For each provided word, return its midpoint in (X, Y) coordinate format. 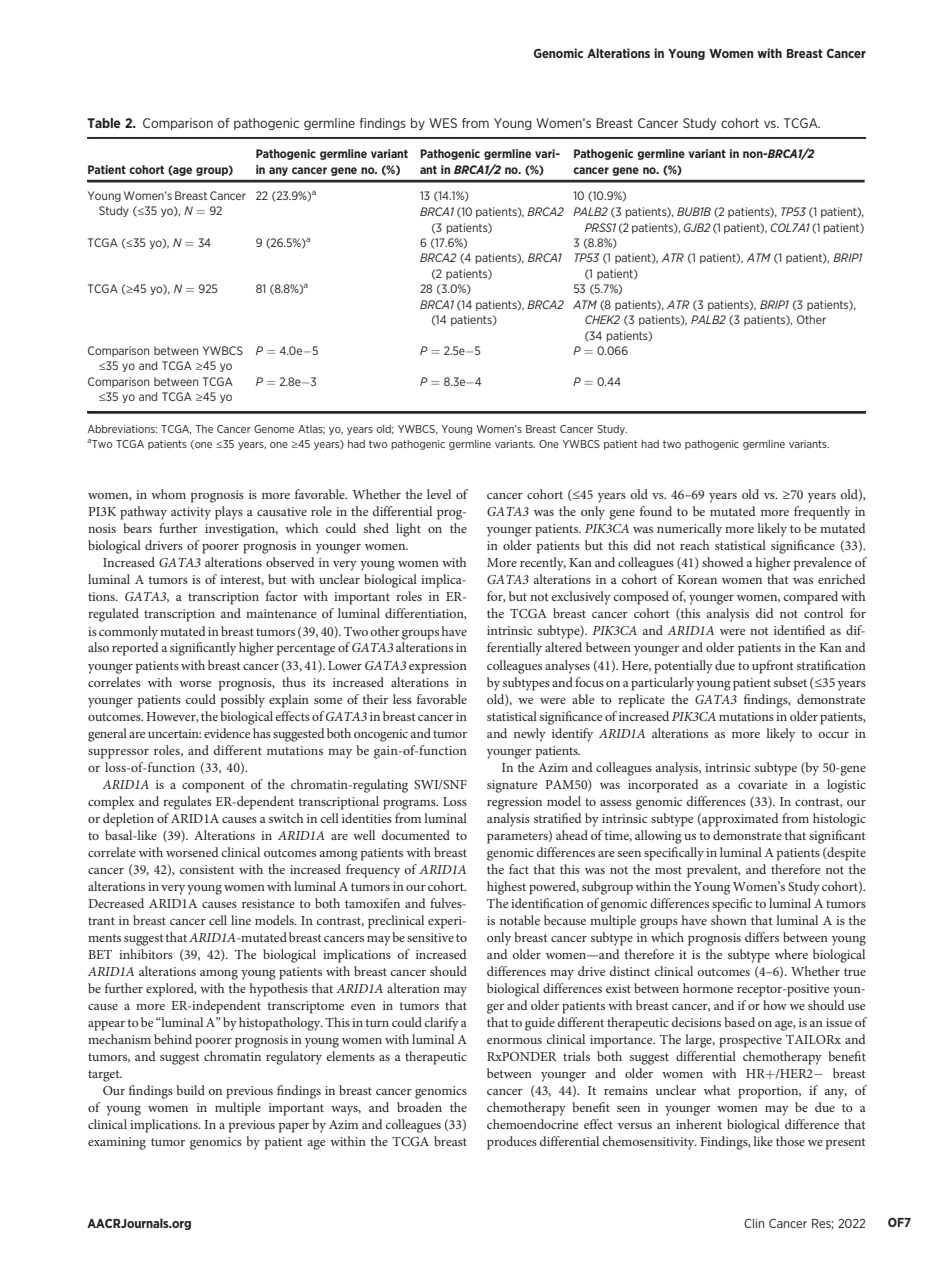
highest (506, 888)
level (439, 494)
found (656, 511)
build (190, 1090)
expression (438, 667)
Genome (274, 429)
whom (168, 494)
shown (729, 920)
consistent (206, 869)
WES (443, 123)
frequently (822, 513)
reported (135, 649)
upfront (772, 667)
